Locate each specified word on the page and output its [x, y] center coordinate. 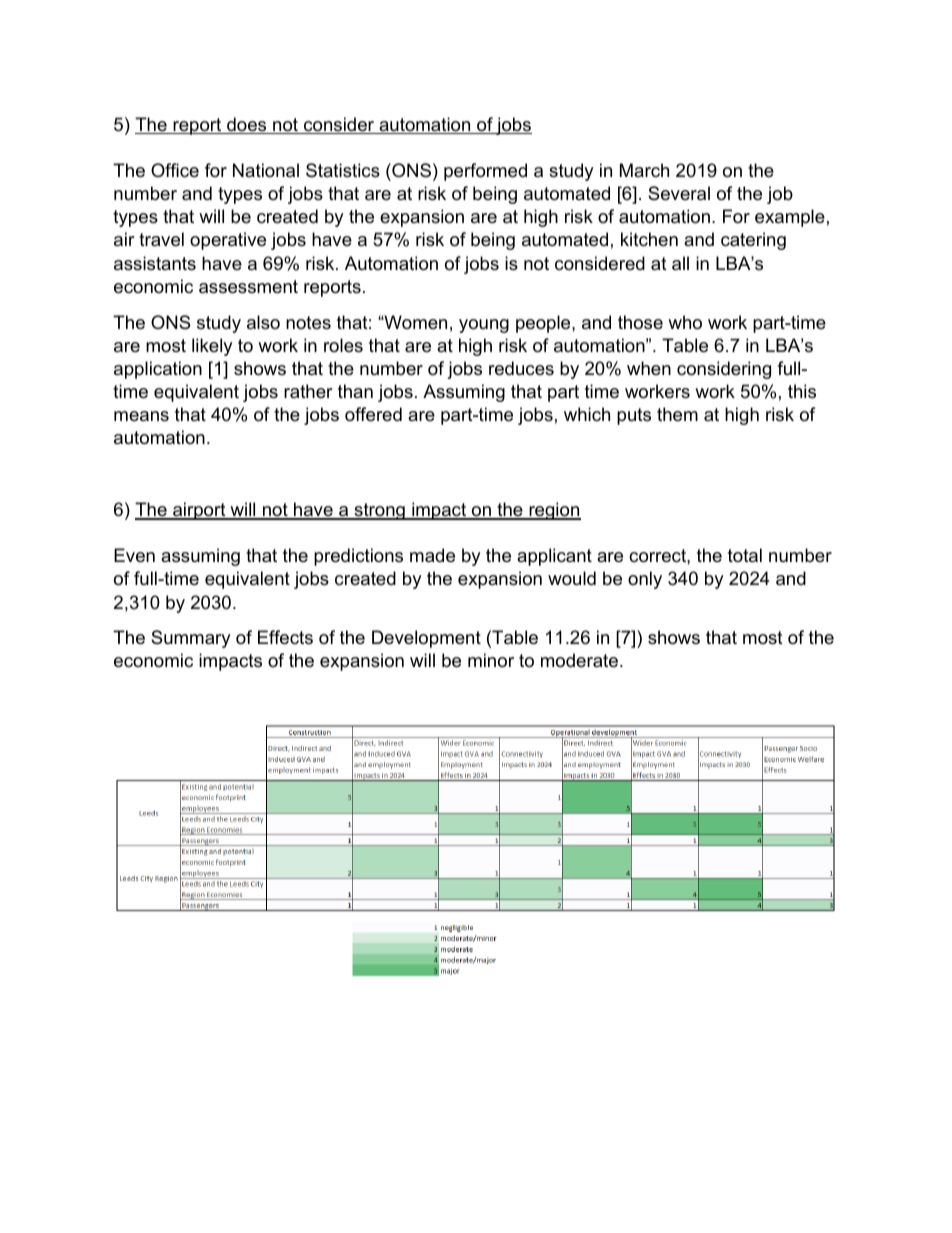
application [158, 370]
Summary [191, 639]
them [677, 414]
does [247, 125]
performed [485, 172]
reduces [521, 368]
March [644, 170]
